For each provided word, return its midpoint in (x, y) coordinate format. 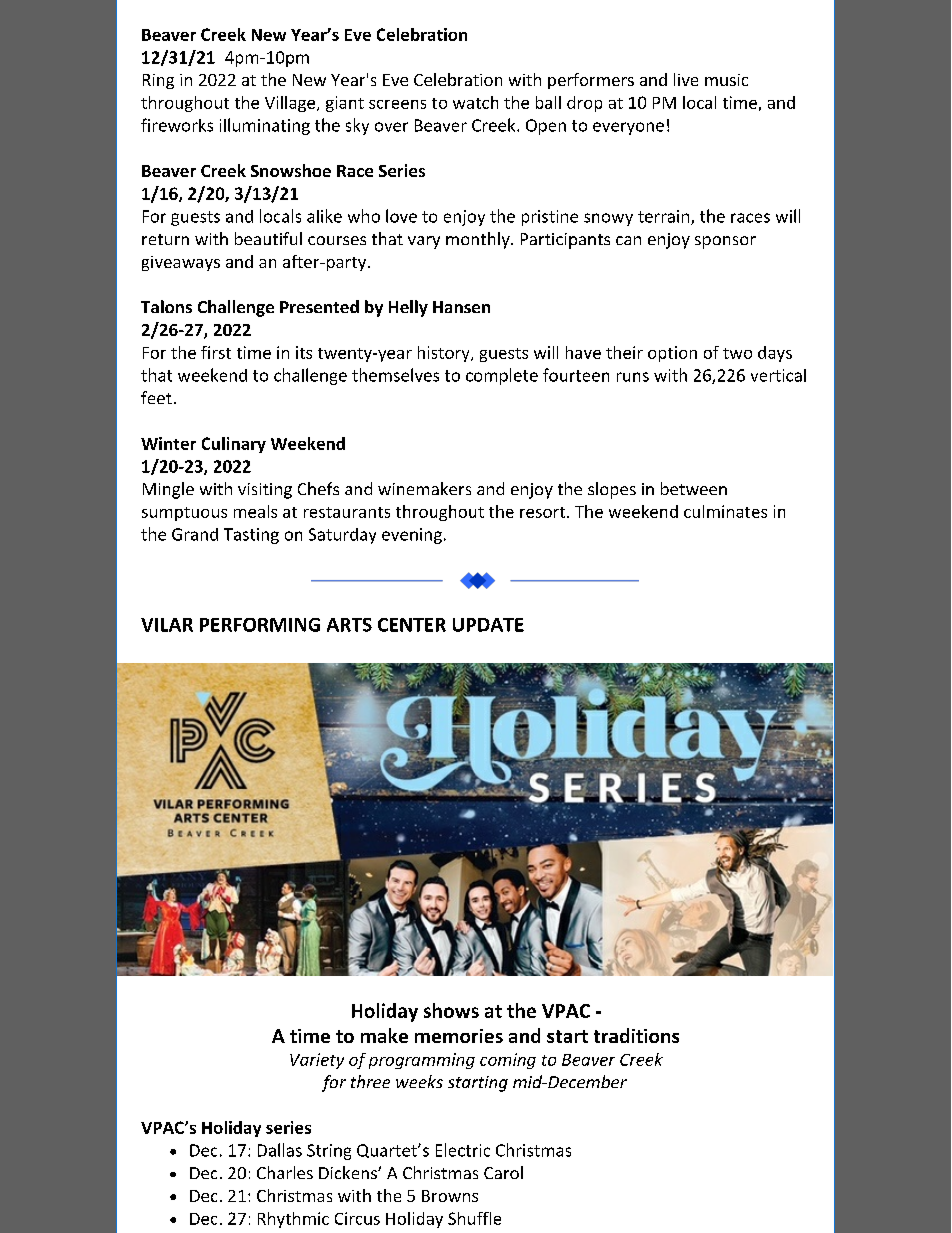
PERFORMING (260, 625)
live (686, 79)
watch (475, 102)
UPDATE (488, 625)
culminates (725, 511)
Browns (450, 1196)
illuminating (265, 126)
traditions (636, 1035)
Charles (285, 1172)
